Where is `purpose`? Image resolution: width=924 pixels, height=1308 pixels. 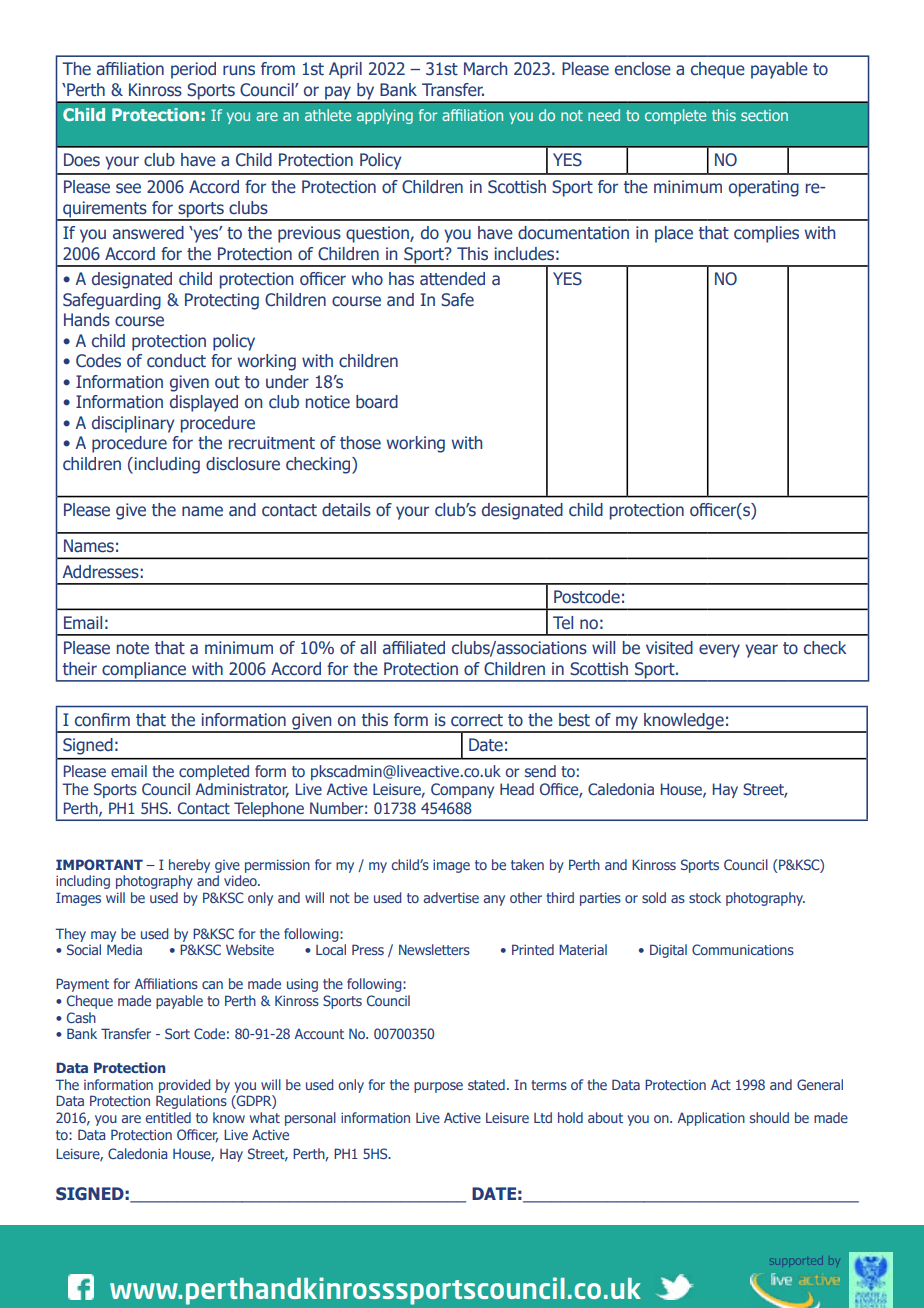
purpose is located at coordinates (438, 1087).
